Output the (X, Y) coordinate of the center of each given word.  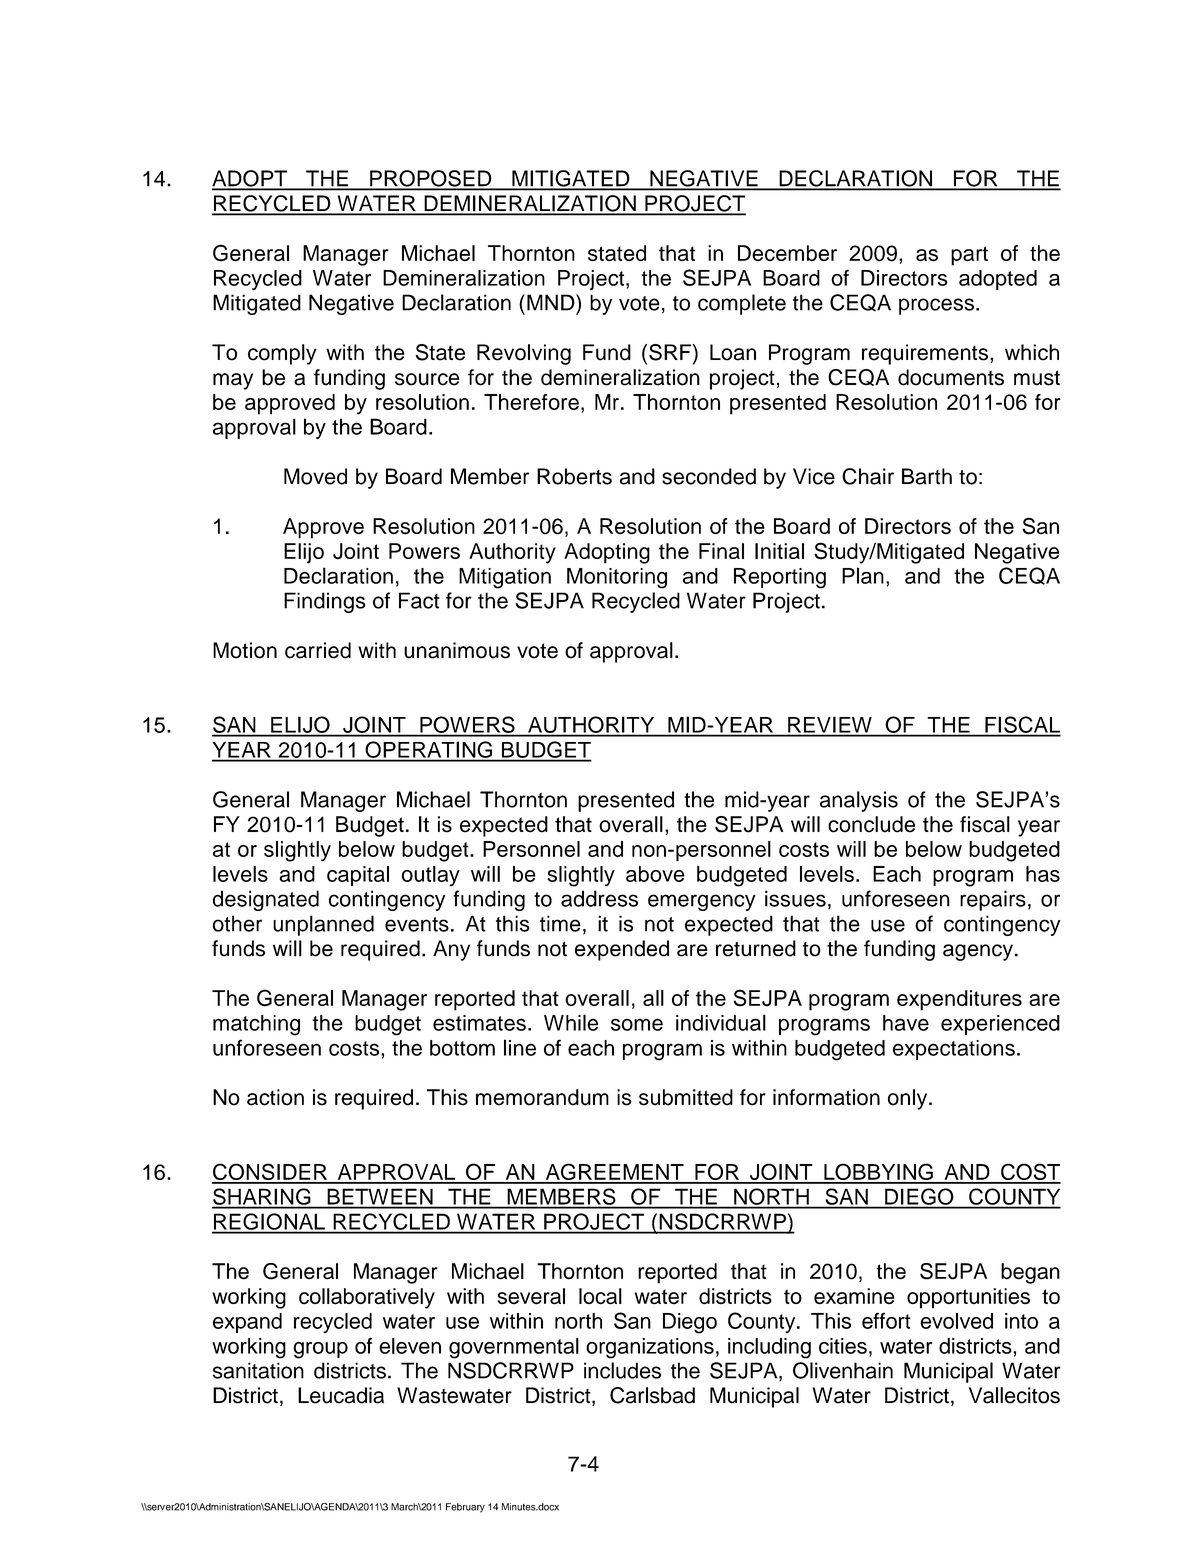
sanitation (258, 1370)
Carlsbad (652, 1395)
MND (552, 302)
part (969, 256)
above (655, 874)
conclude (871, 824)
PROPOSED (431, 179)
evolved (956, 1321)
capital (358, 876)
